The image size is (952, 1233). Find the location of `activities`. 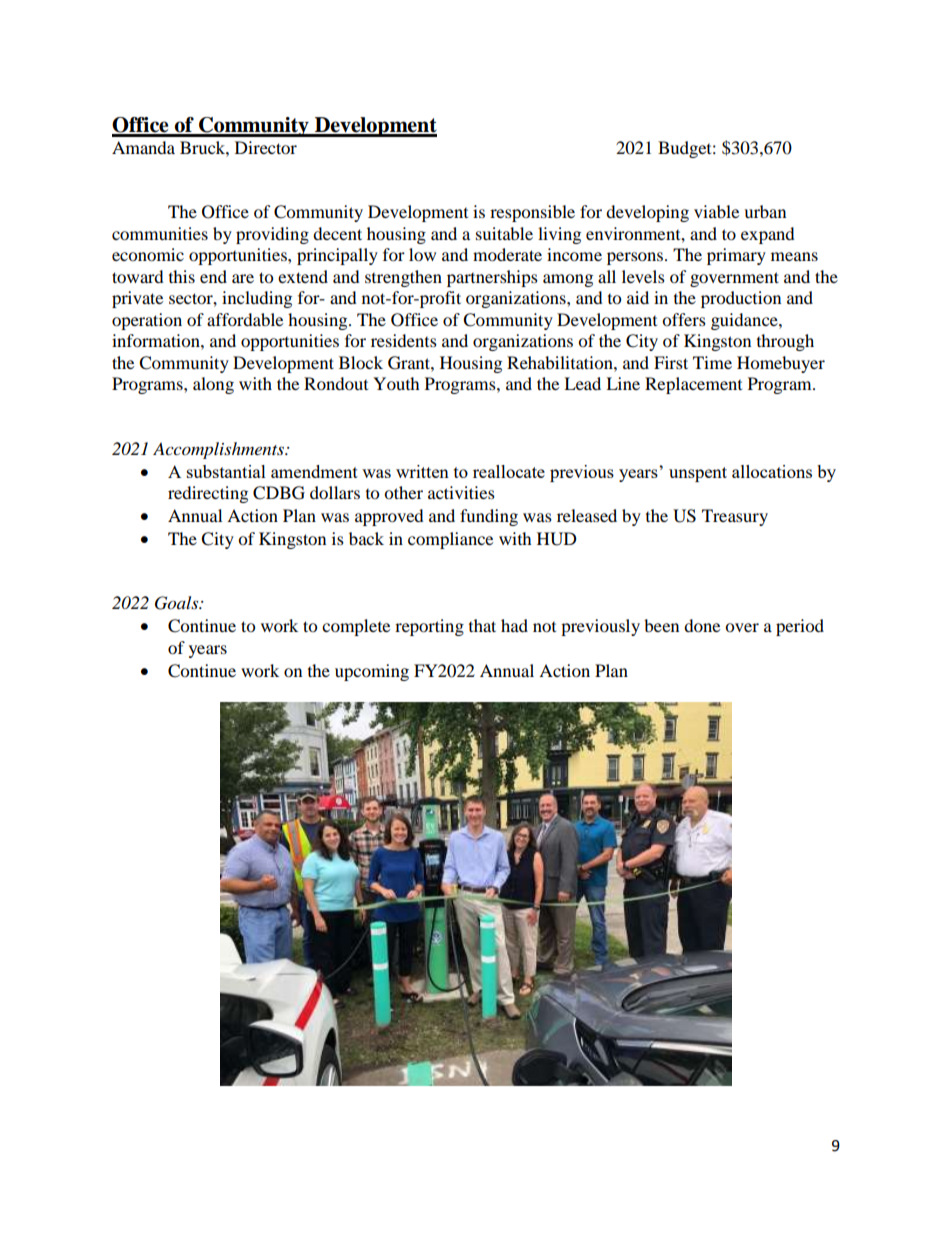

activities is located at coordinates (461, 492).
